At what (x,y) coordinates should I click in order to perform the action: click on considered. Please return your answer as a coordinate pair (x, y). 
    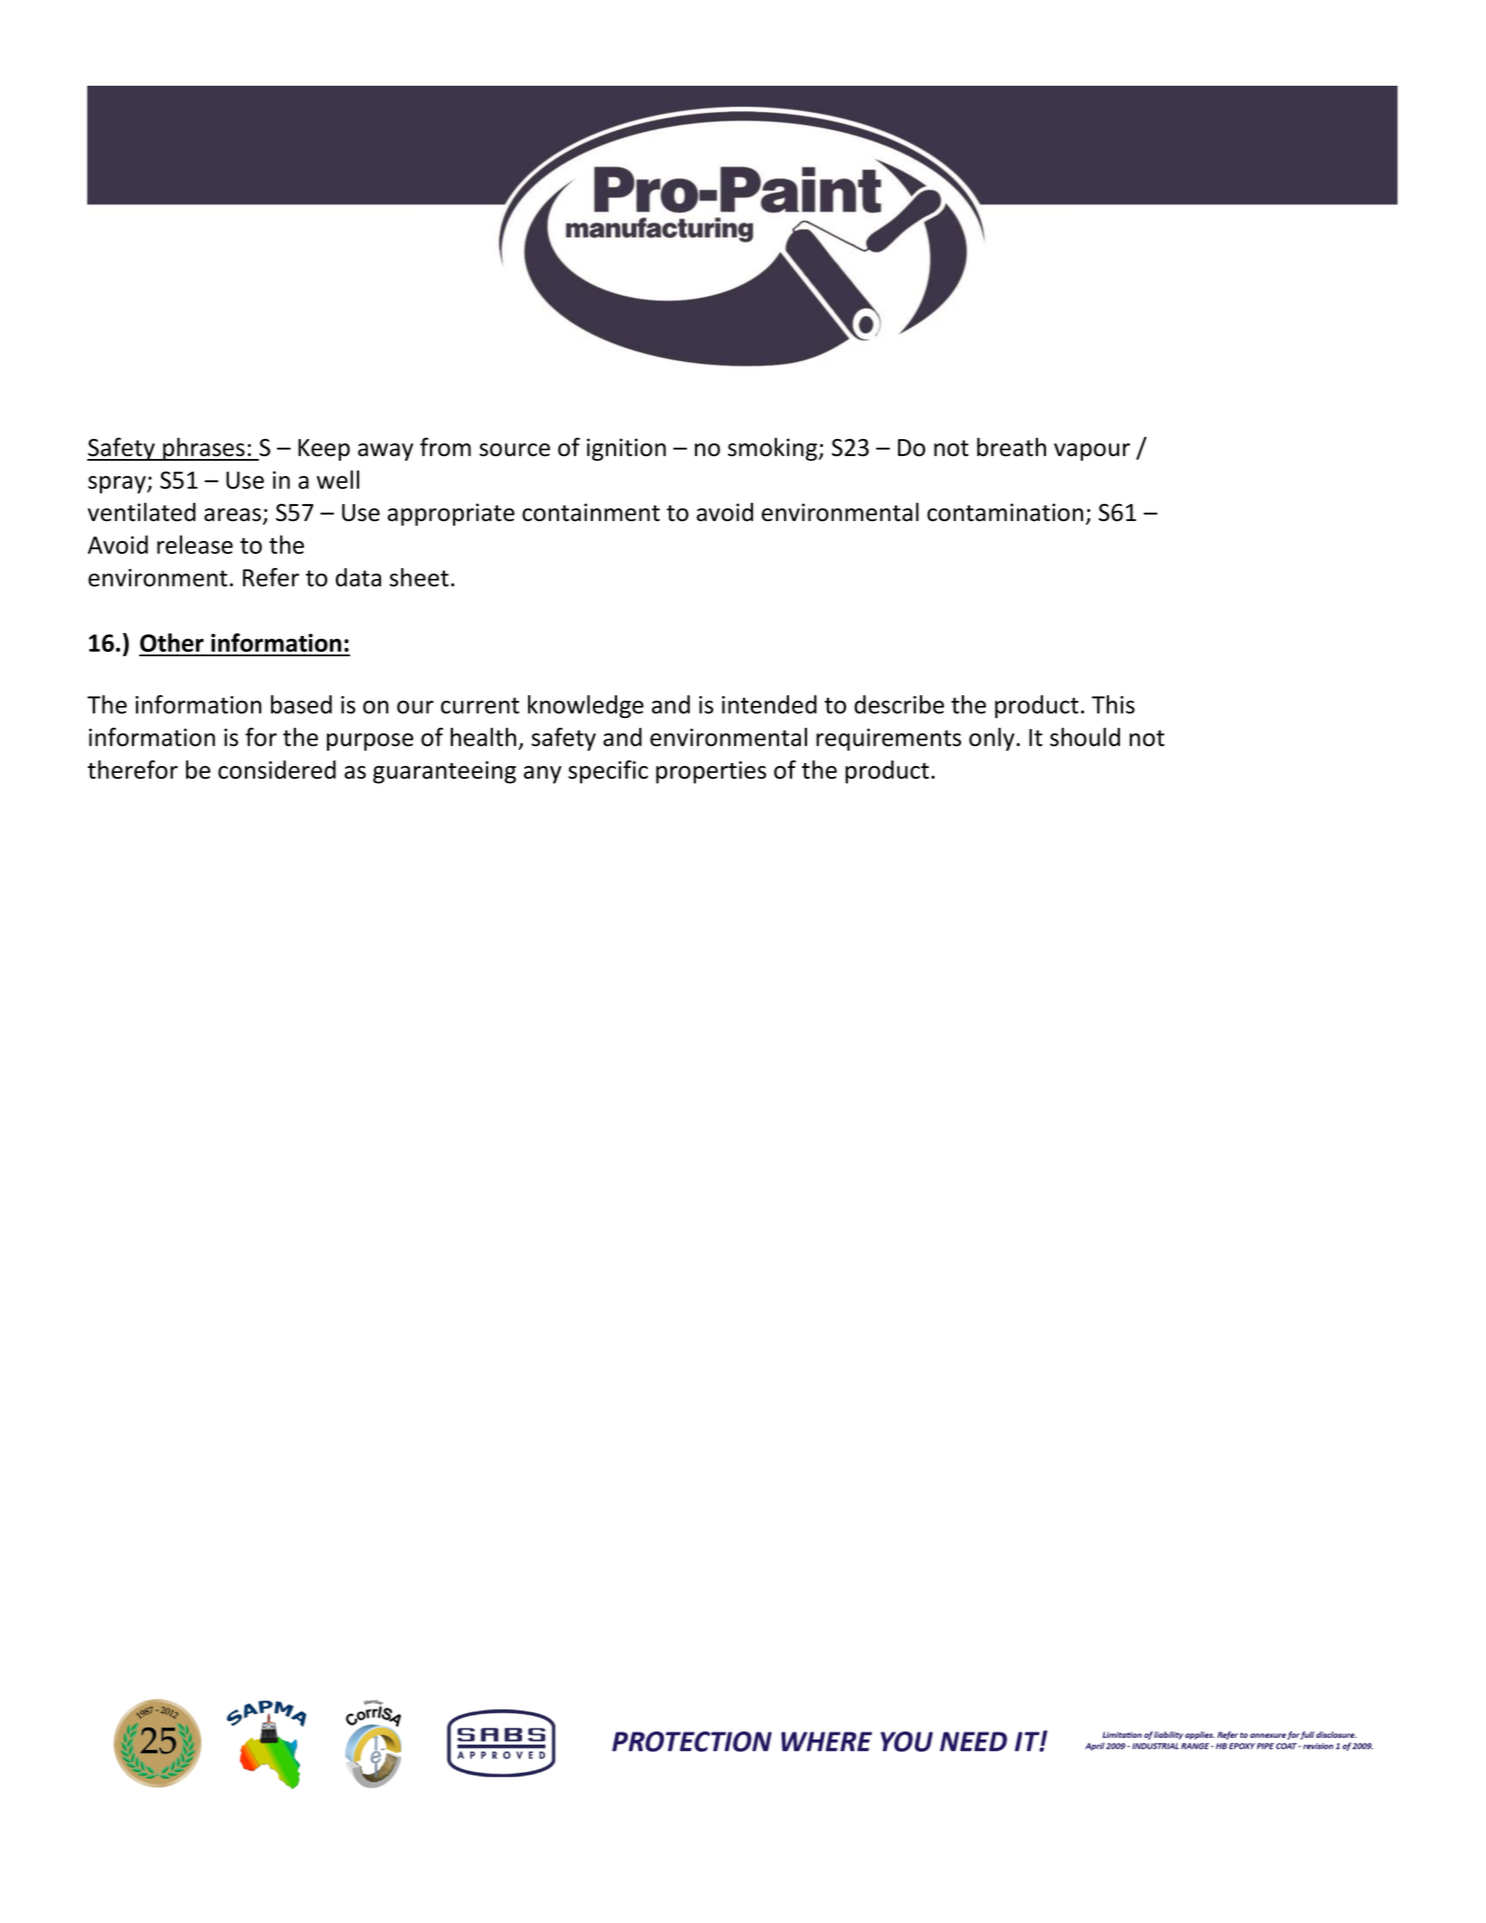
    Looking at the image, I should click on (277, 769).
